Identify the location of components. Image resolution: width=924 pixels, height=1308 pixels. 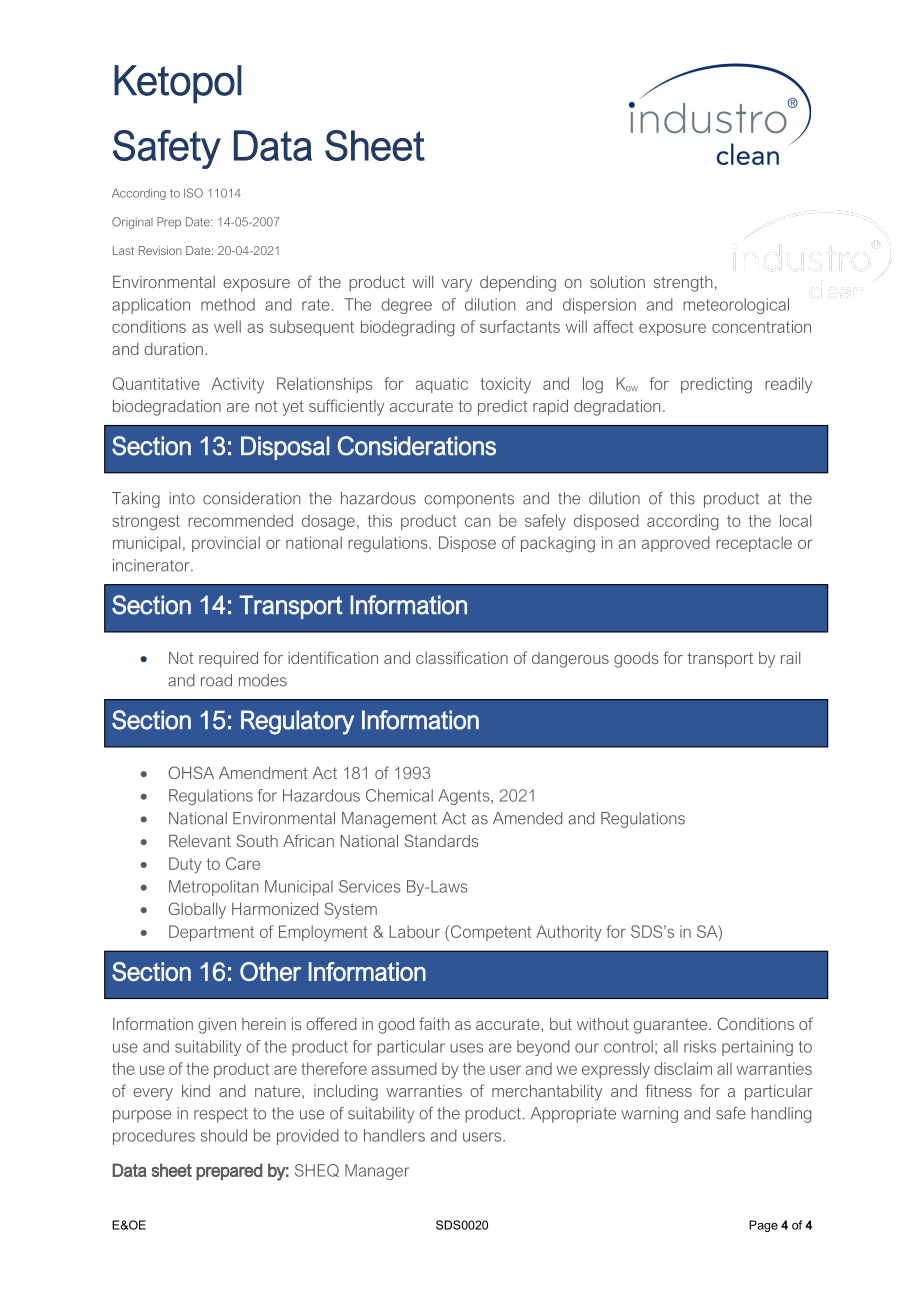
(469, 500).
